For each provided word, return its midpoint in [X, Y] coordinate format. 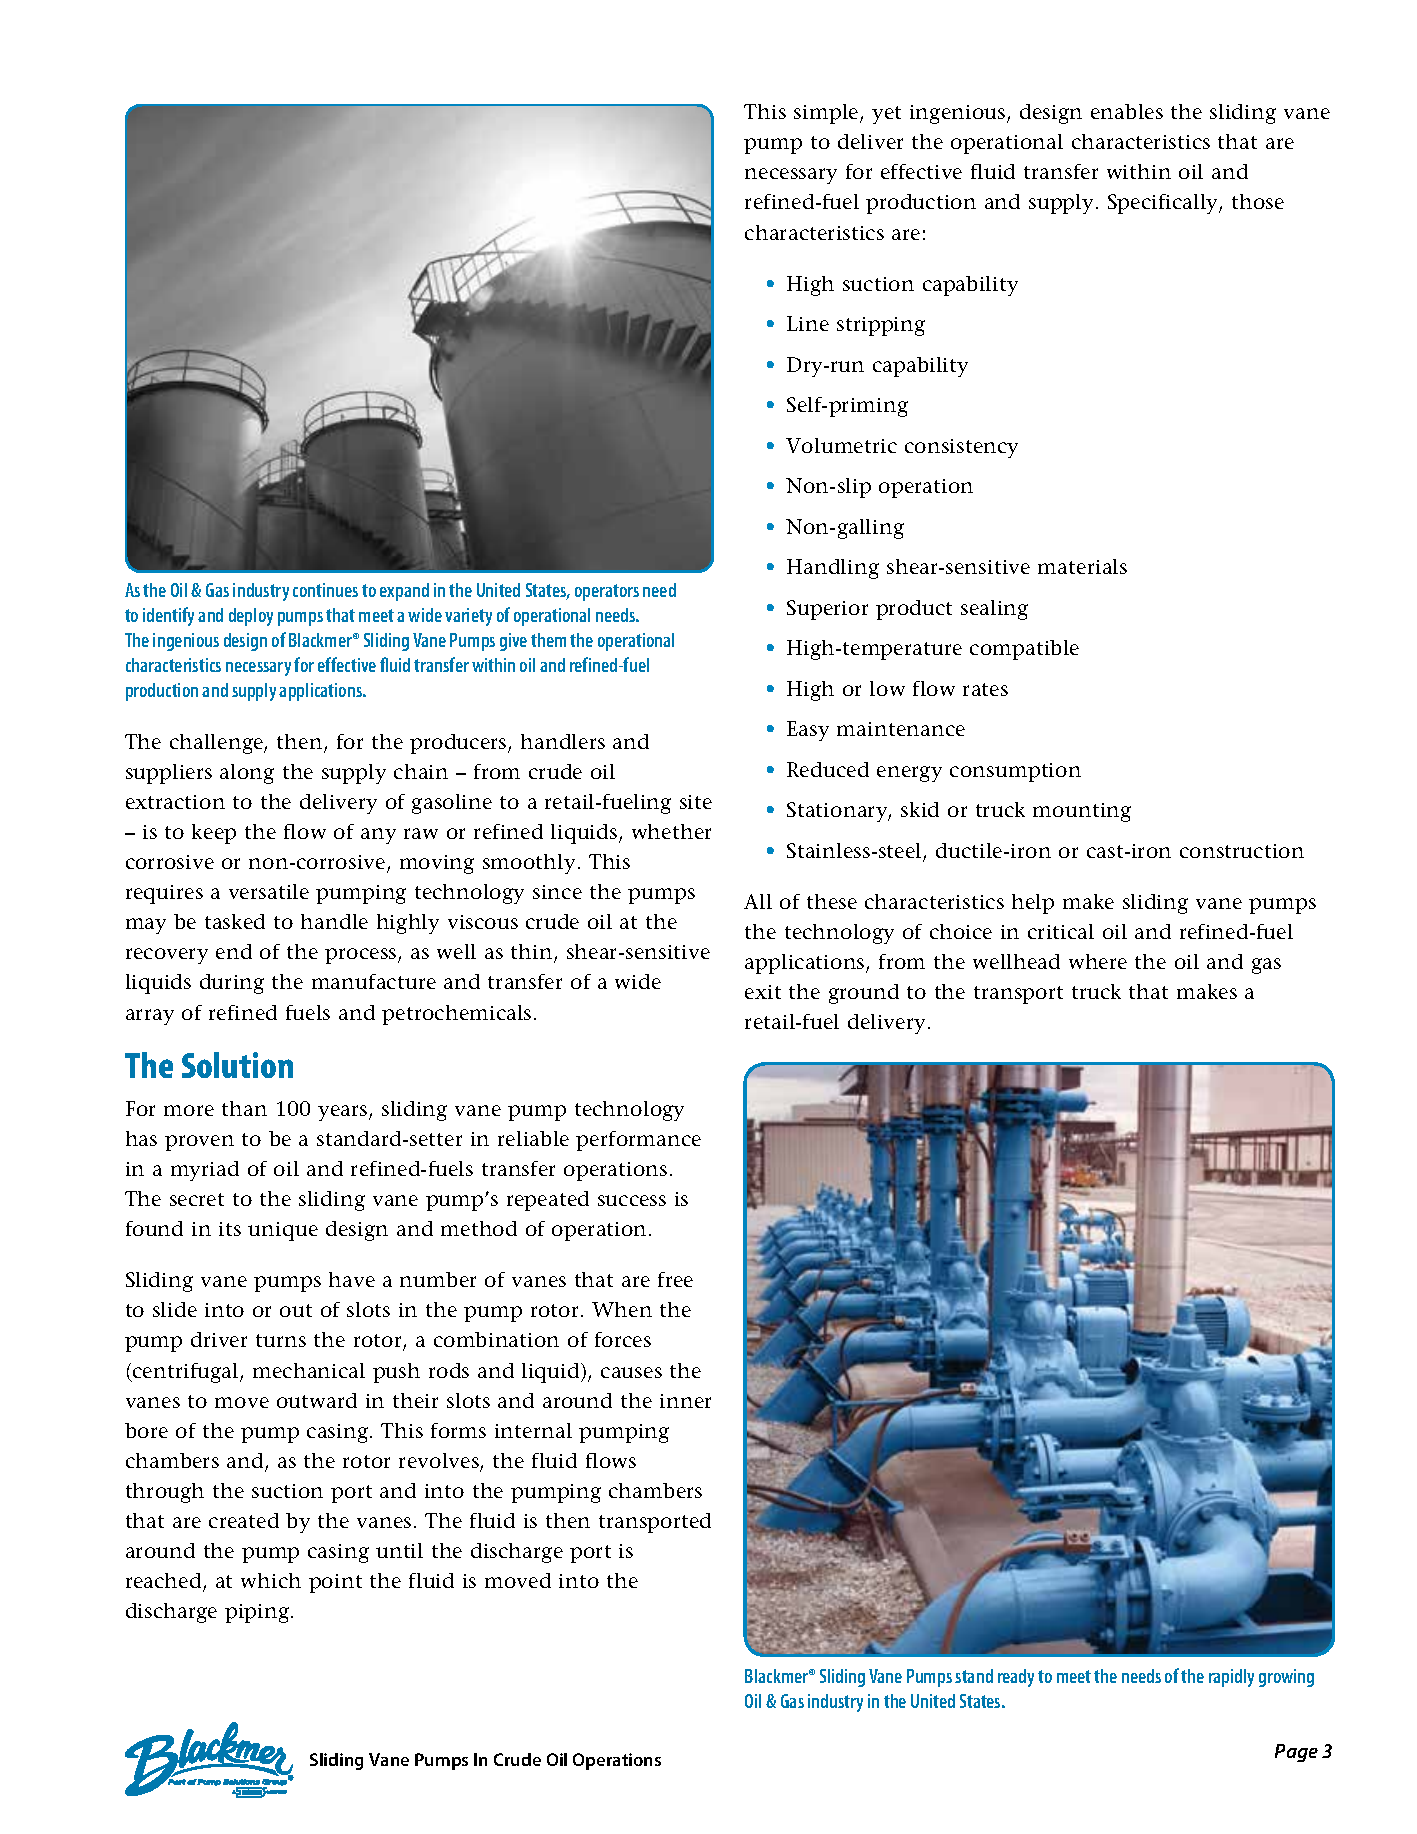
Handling [833, 569]
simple [827, 114]
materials [1082, 566]
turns [281, 1340]
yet [886, 115]
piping [258, 1613]
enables [1127, 111]
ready [1016, 1678]
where [1098, 961]
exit [763, 992]
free [675, 1279]
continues [325, 590]
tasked [235, 921]
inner [685, 1401]
